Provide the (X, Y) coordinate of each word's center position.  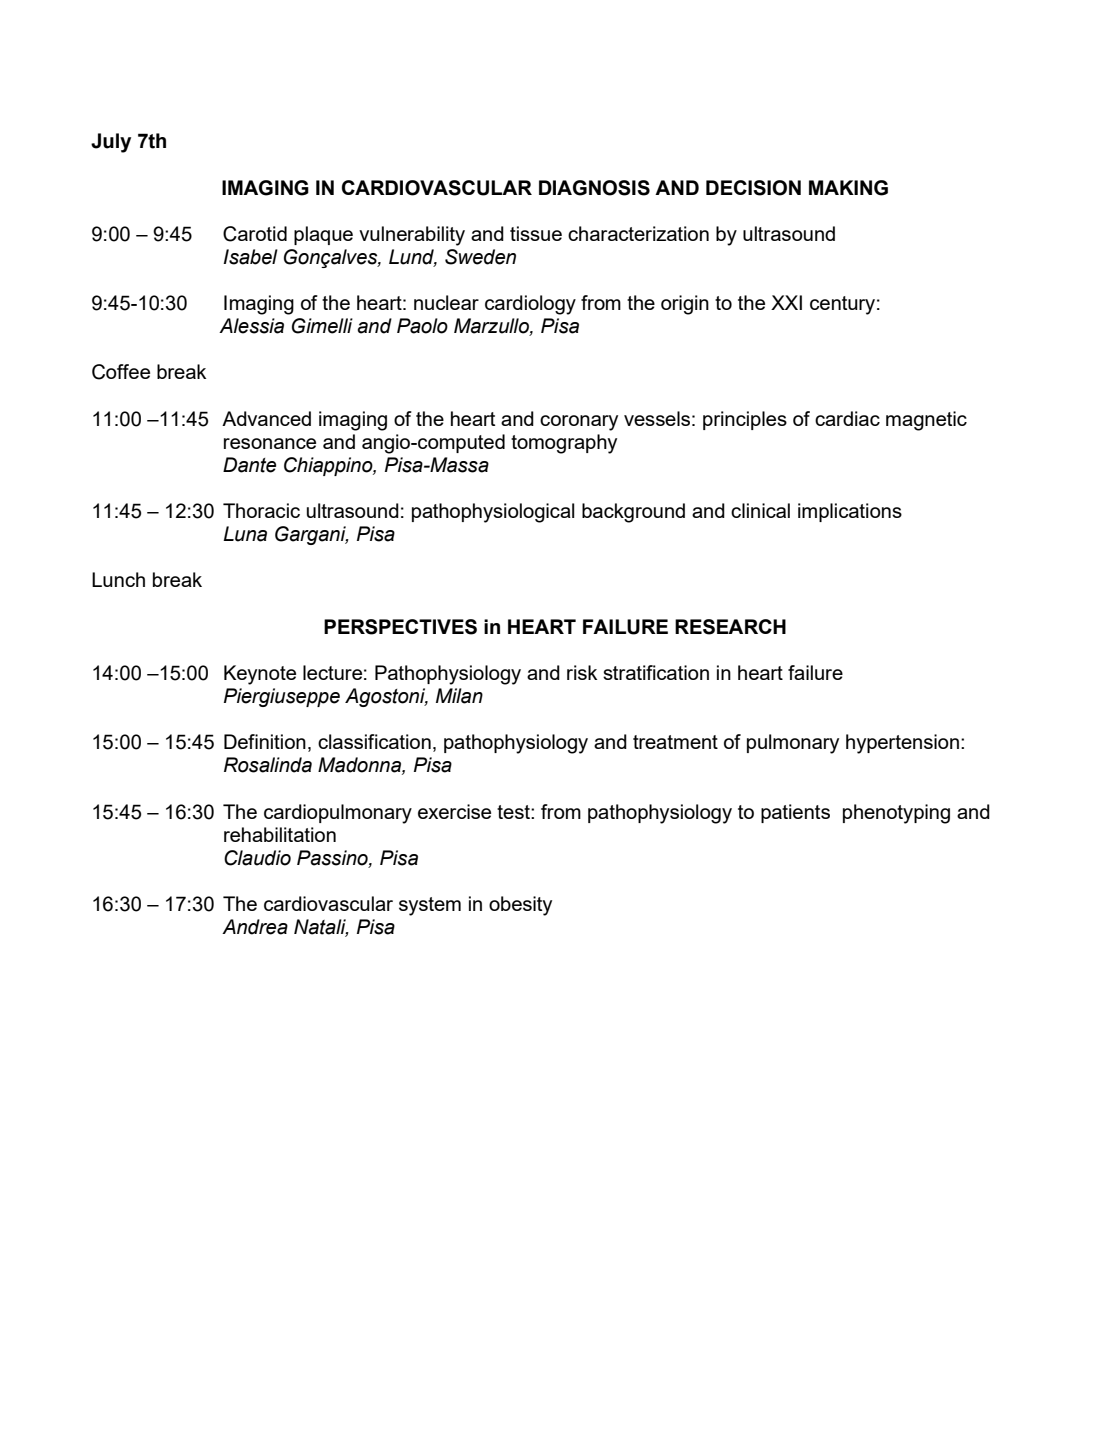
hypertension (902, 744)
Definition (265, 741)
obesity (520, 906)
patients (795, 813)
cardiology (530, 305)
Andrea (255, 927)
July (111, 143)
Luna (245, 534)
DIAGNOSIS (594, 188)
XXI (786, 302)
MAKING (848, 188)
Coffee (121, 372)
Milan (459, 696)
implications (850, 512)
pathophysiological (493, 513)
